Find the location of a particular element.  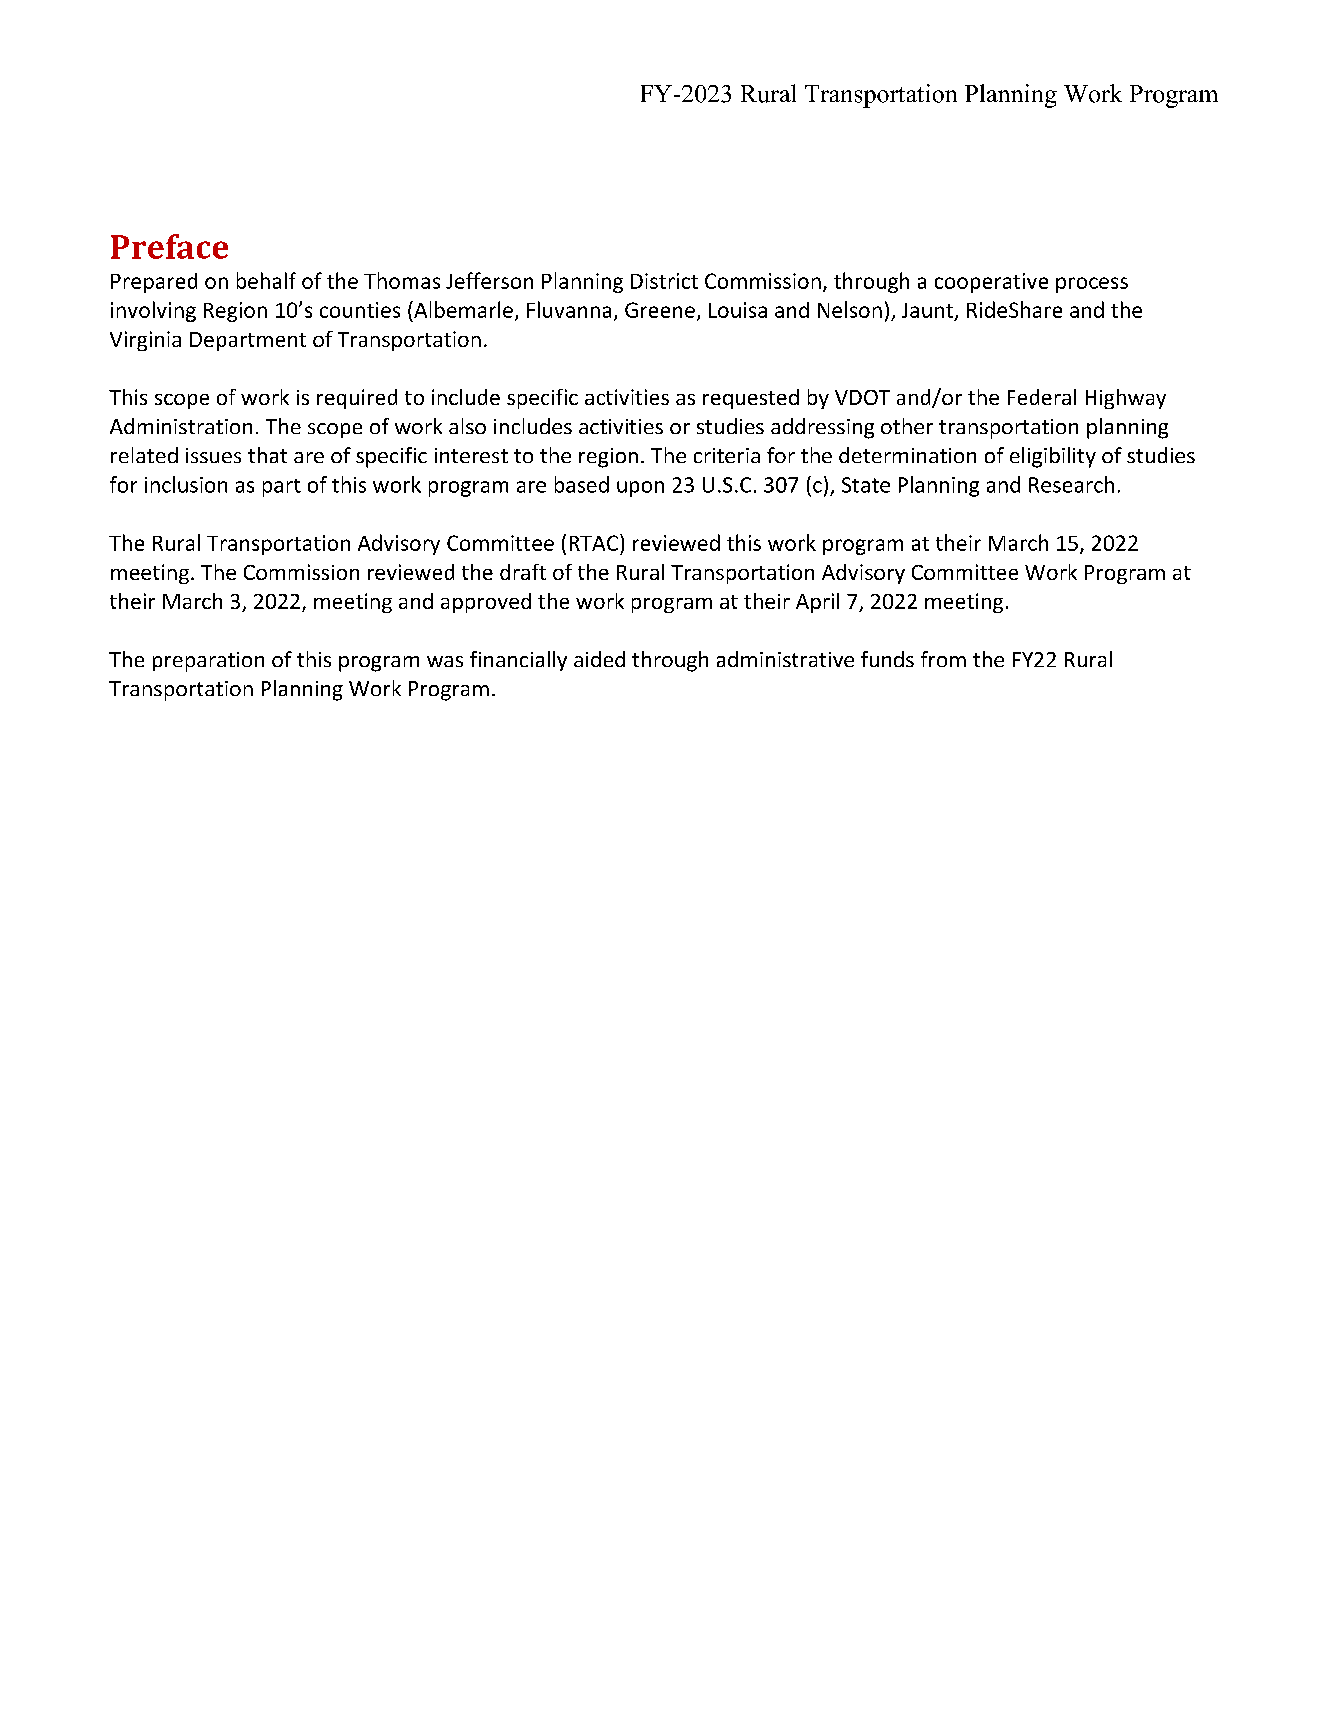

from is located at coordinates (943, 659).
